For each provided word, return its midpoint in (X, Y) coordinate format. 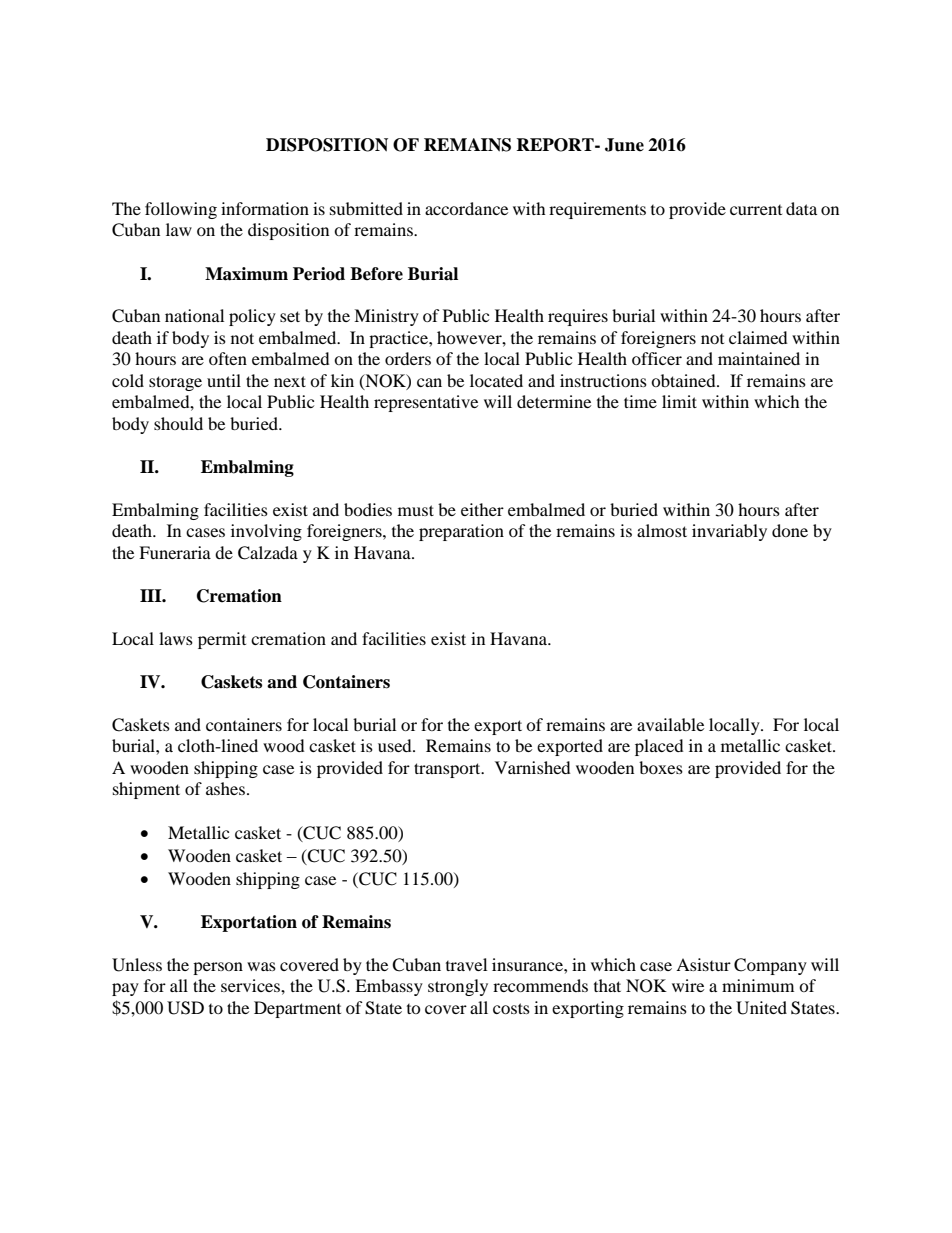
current (756, 210)
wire (688, 985)
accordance (466, 208)
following (181, 210)
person (218, 968)
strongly (458, 987)
